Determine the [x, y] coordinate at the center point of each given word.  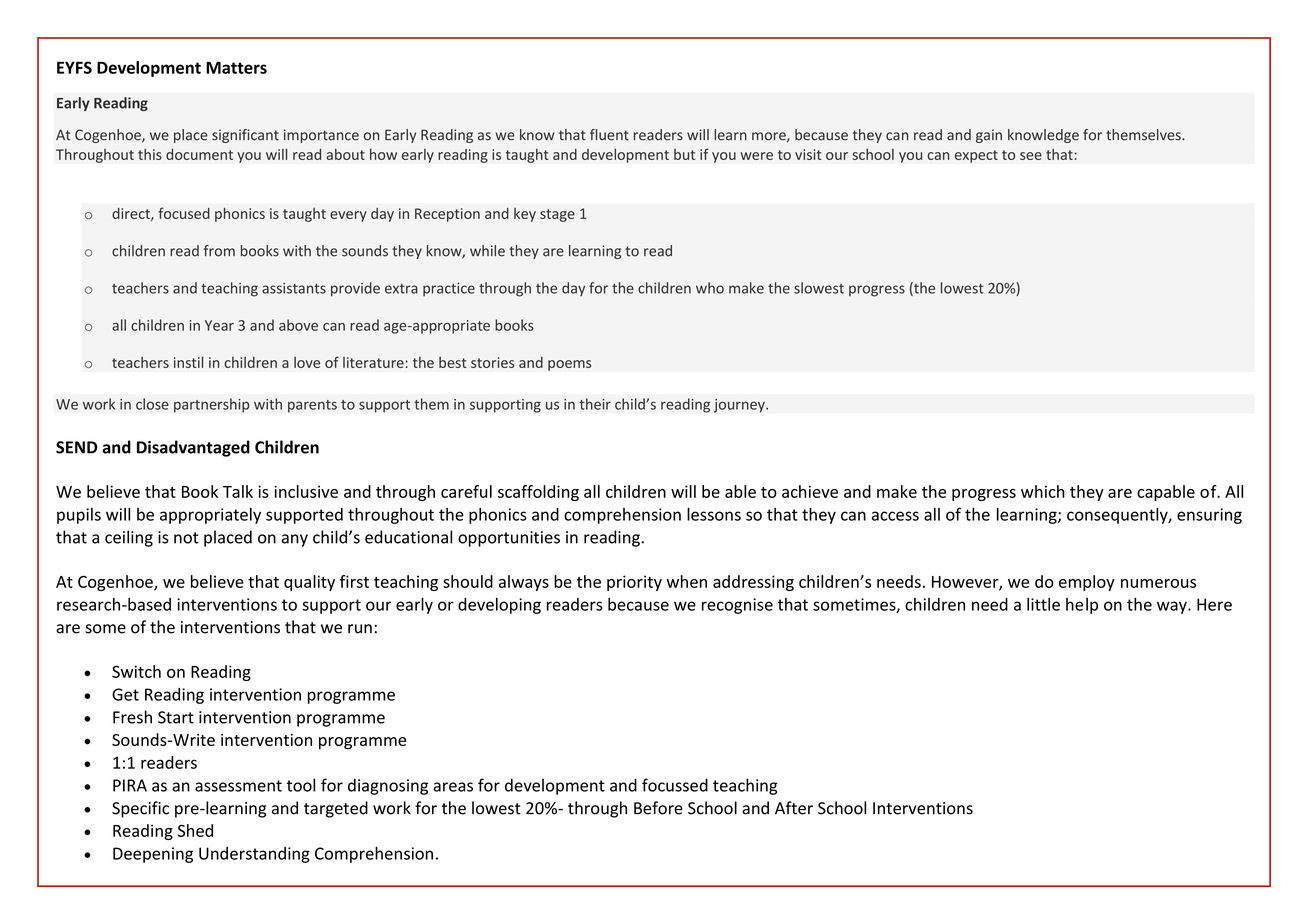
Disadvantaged [193, 448]
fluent [609, 135]
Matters [236, 67]
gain [989, 136]
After [794, 808]
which [1043, 491]
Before [658, 808]
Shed [195, 830]
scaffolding [538, 493]
